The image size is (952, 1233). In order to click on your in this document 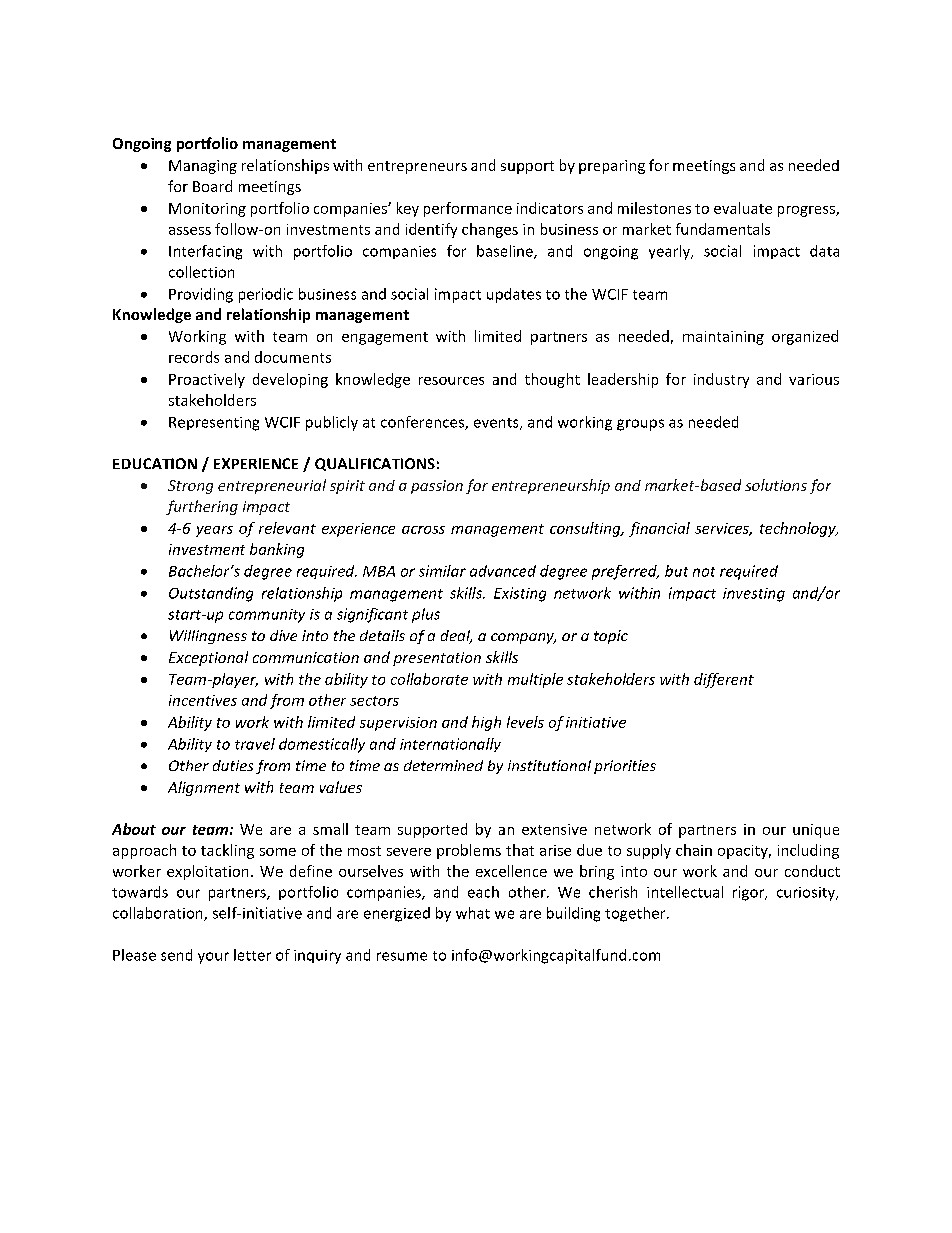, I will do `click(213, 958)`.
